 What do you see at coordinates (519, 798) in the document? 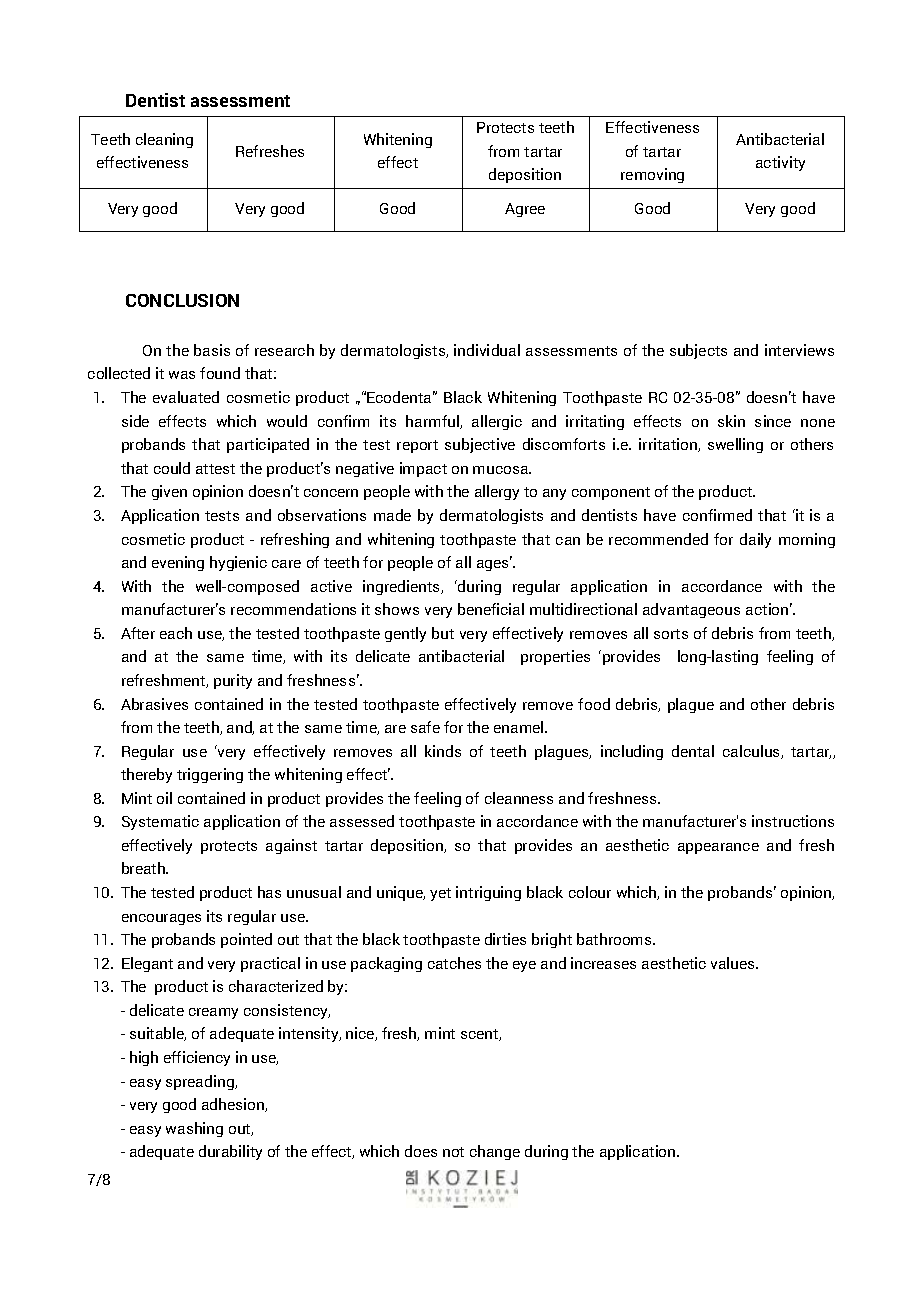
I see `cleanness` at bounding box center [519, 798].
